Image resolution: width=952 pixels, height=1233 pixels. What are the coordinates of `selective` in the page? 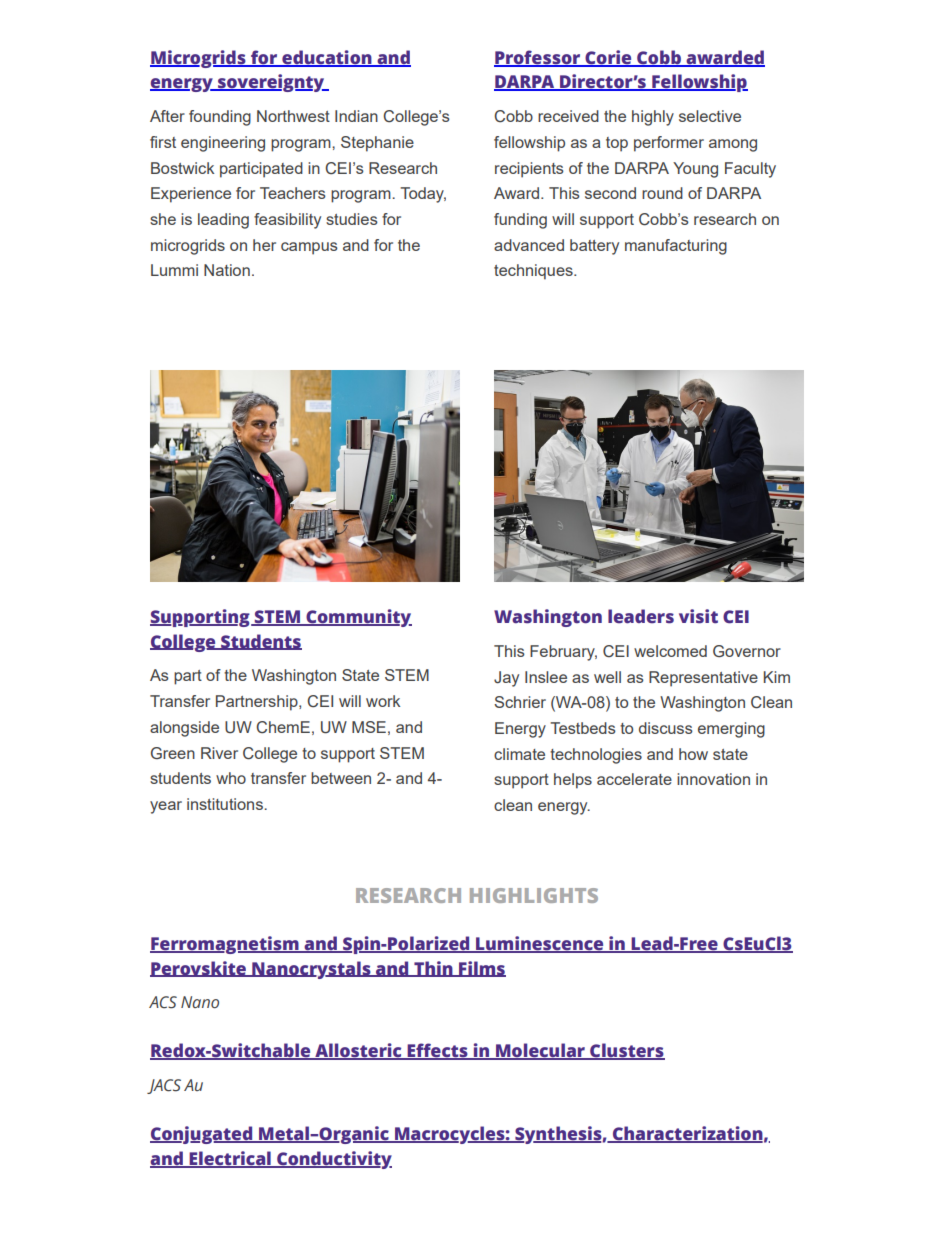 It's located at (710, 116).
